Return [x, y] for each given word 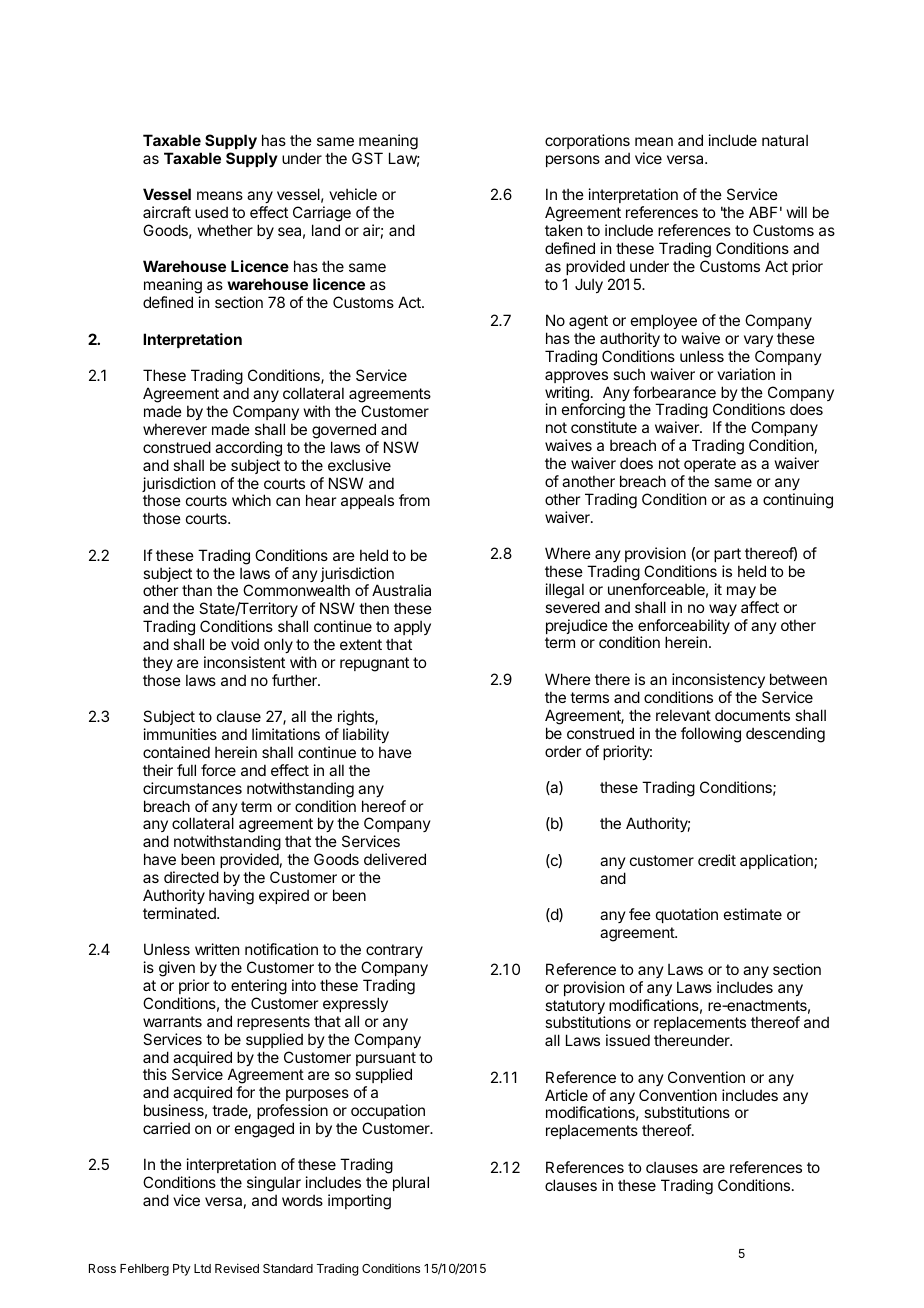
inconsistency [718, 680]
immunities [180, 734]
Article [566, 1095]
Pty [182, 1270]
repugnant [374, 664]
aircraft [167, 212]
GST [367, 158]
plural [411, 1183]
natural [785, 140]
